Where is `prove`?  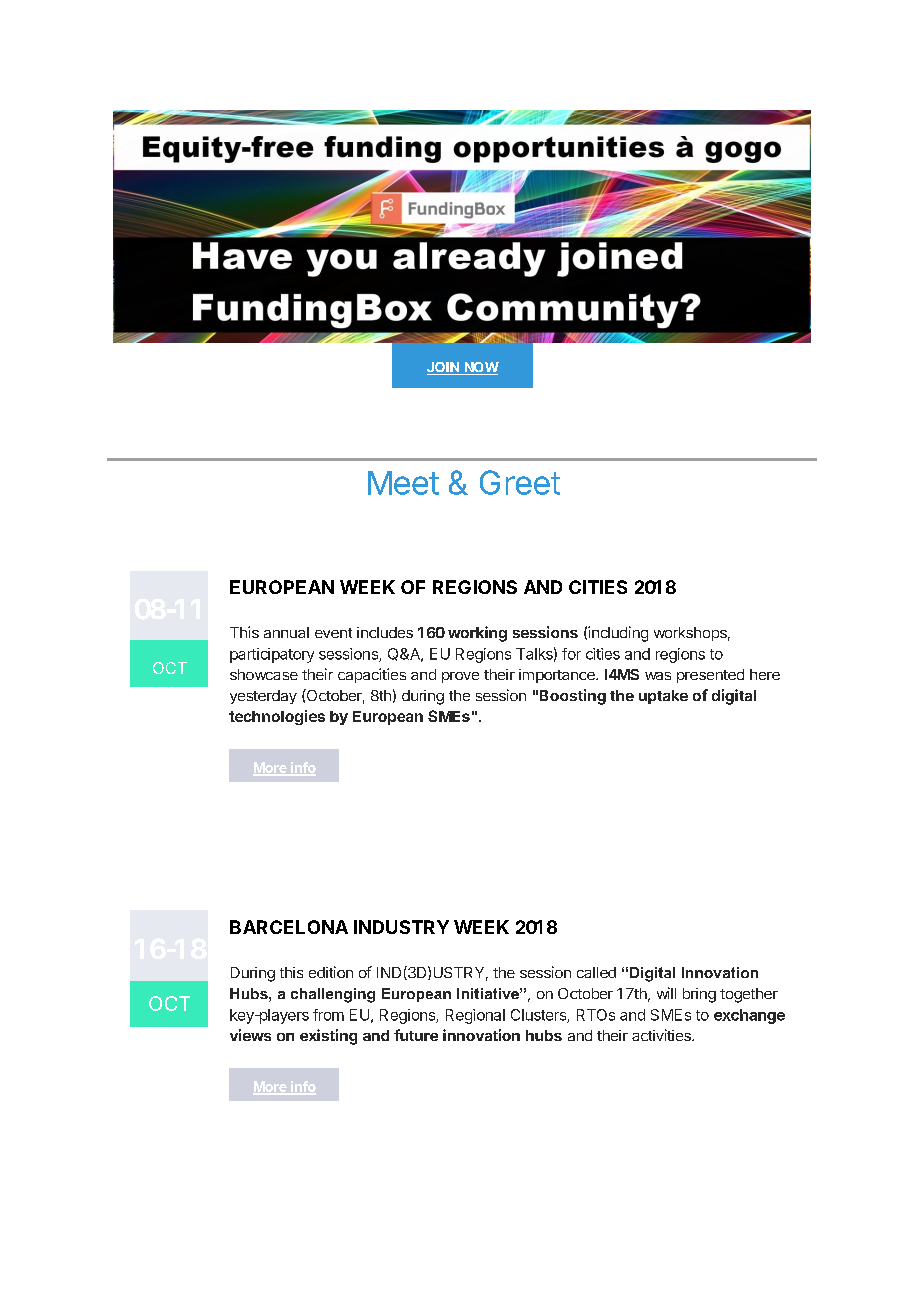 prove is located at coordinates (460, 677).
